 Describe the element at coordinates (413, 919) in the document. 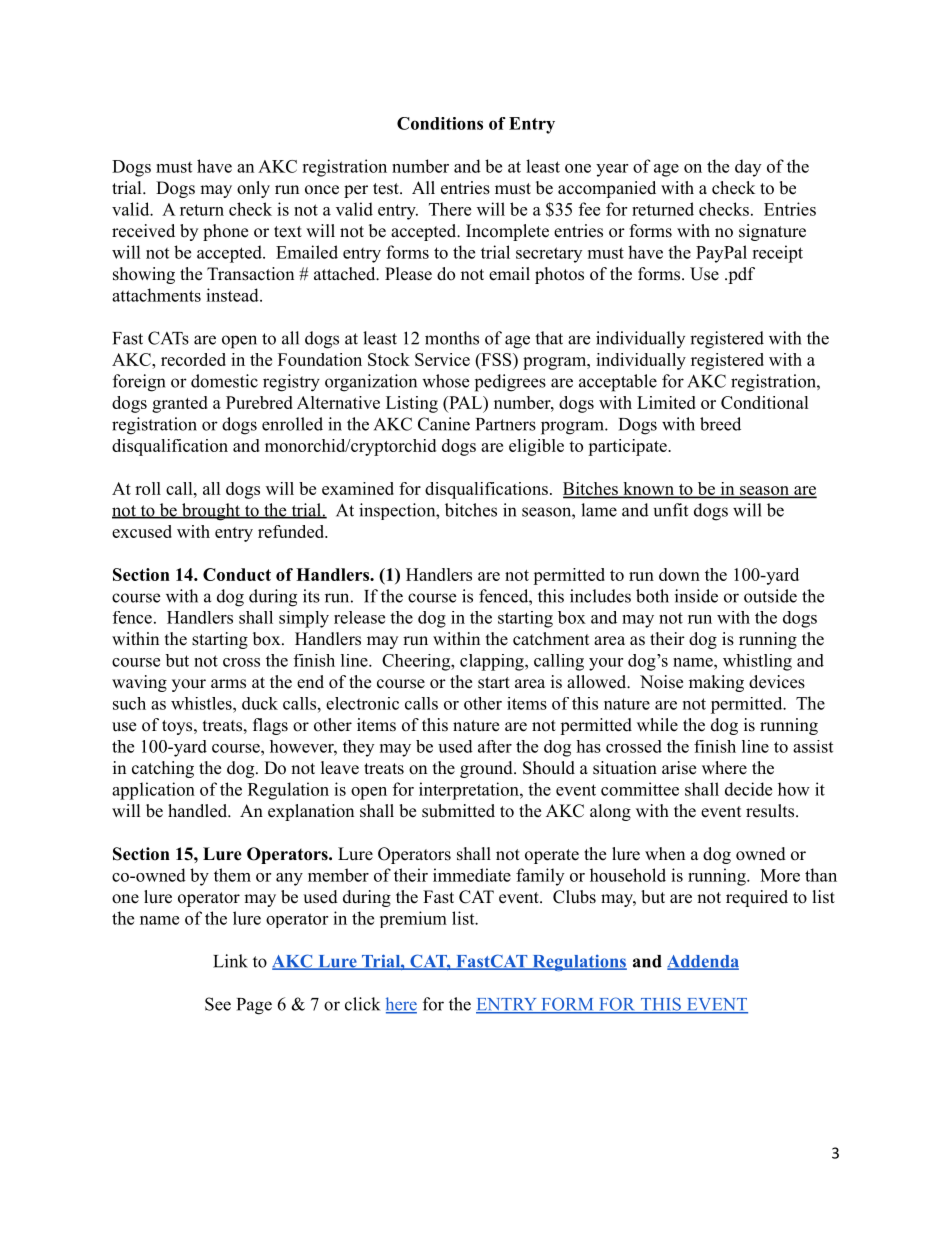

I see `premium` at that location.
